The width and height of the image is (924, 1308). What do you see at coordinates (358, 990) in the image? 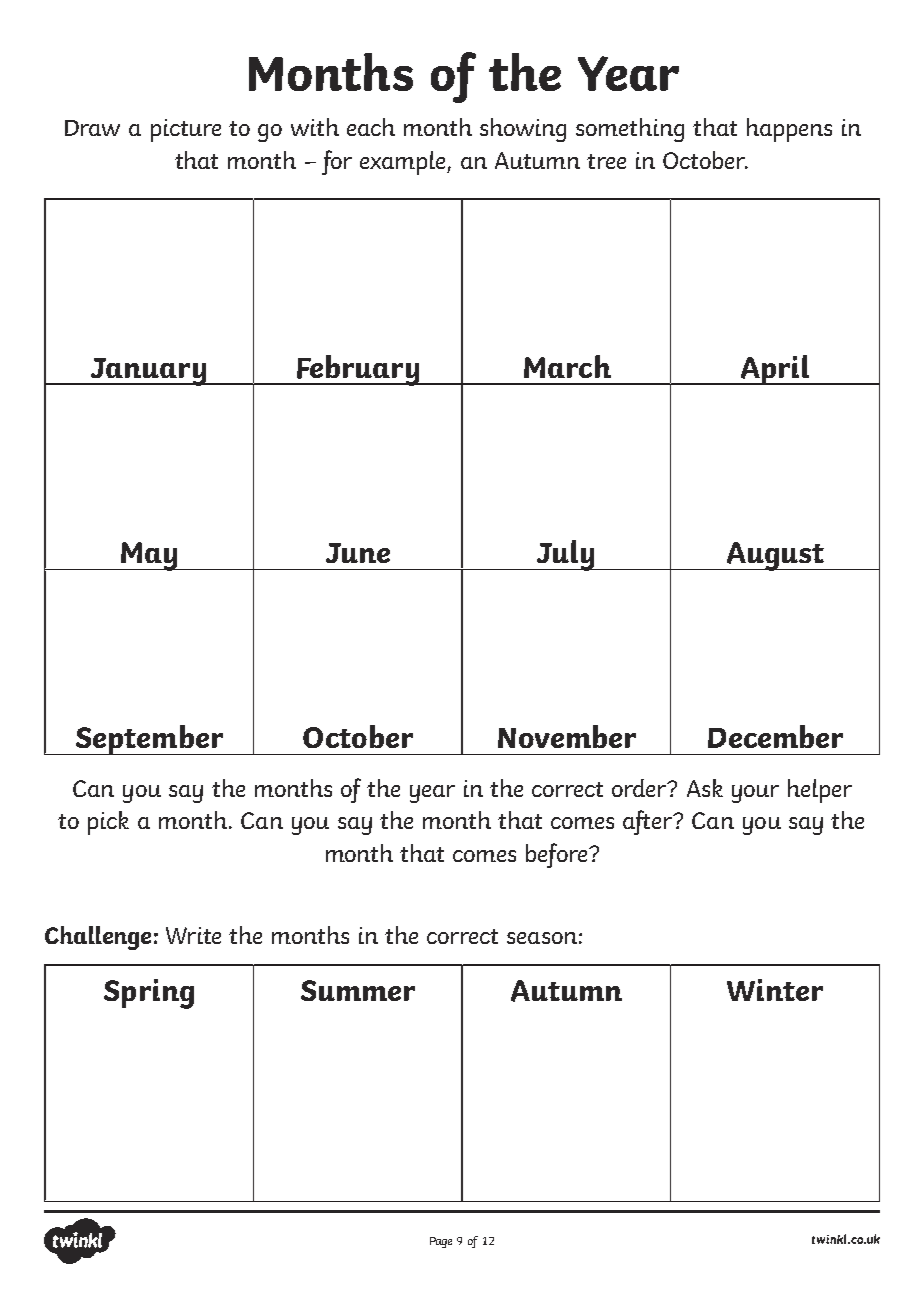
I see `Summer` at bounding box center [358, 990].
